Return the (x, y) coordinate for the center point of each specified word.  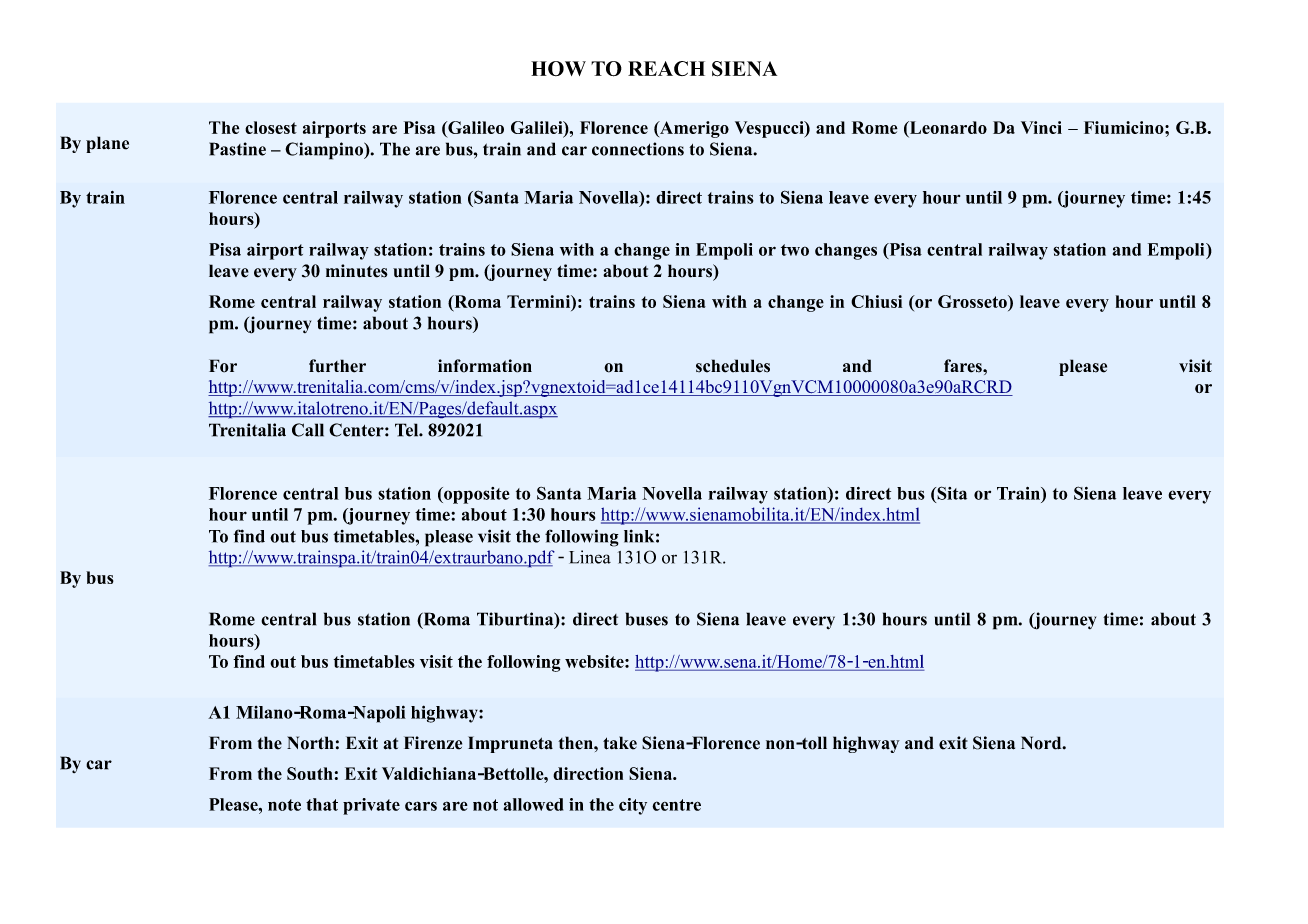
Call (308, 430)
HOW (558, 68)
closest (271, 127)
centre (676, 805)
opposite (476, 495)
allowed (533, 804)
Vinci (1041, 127)
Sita (951, 493)
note (284, 805)
